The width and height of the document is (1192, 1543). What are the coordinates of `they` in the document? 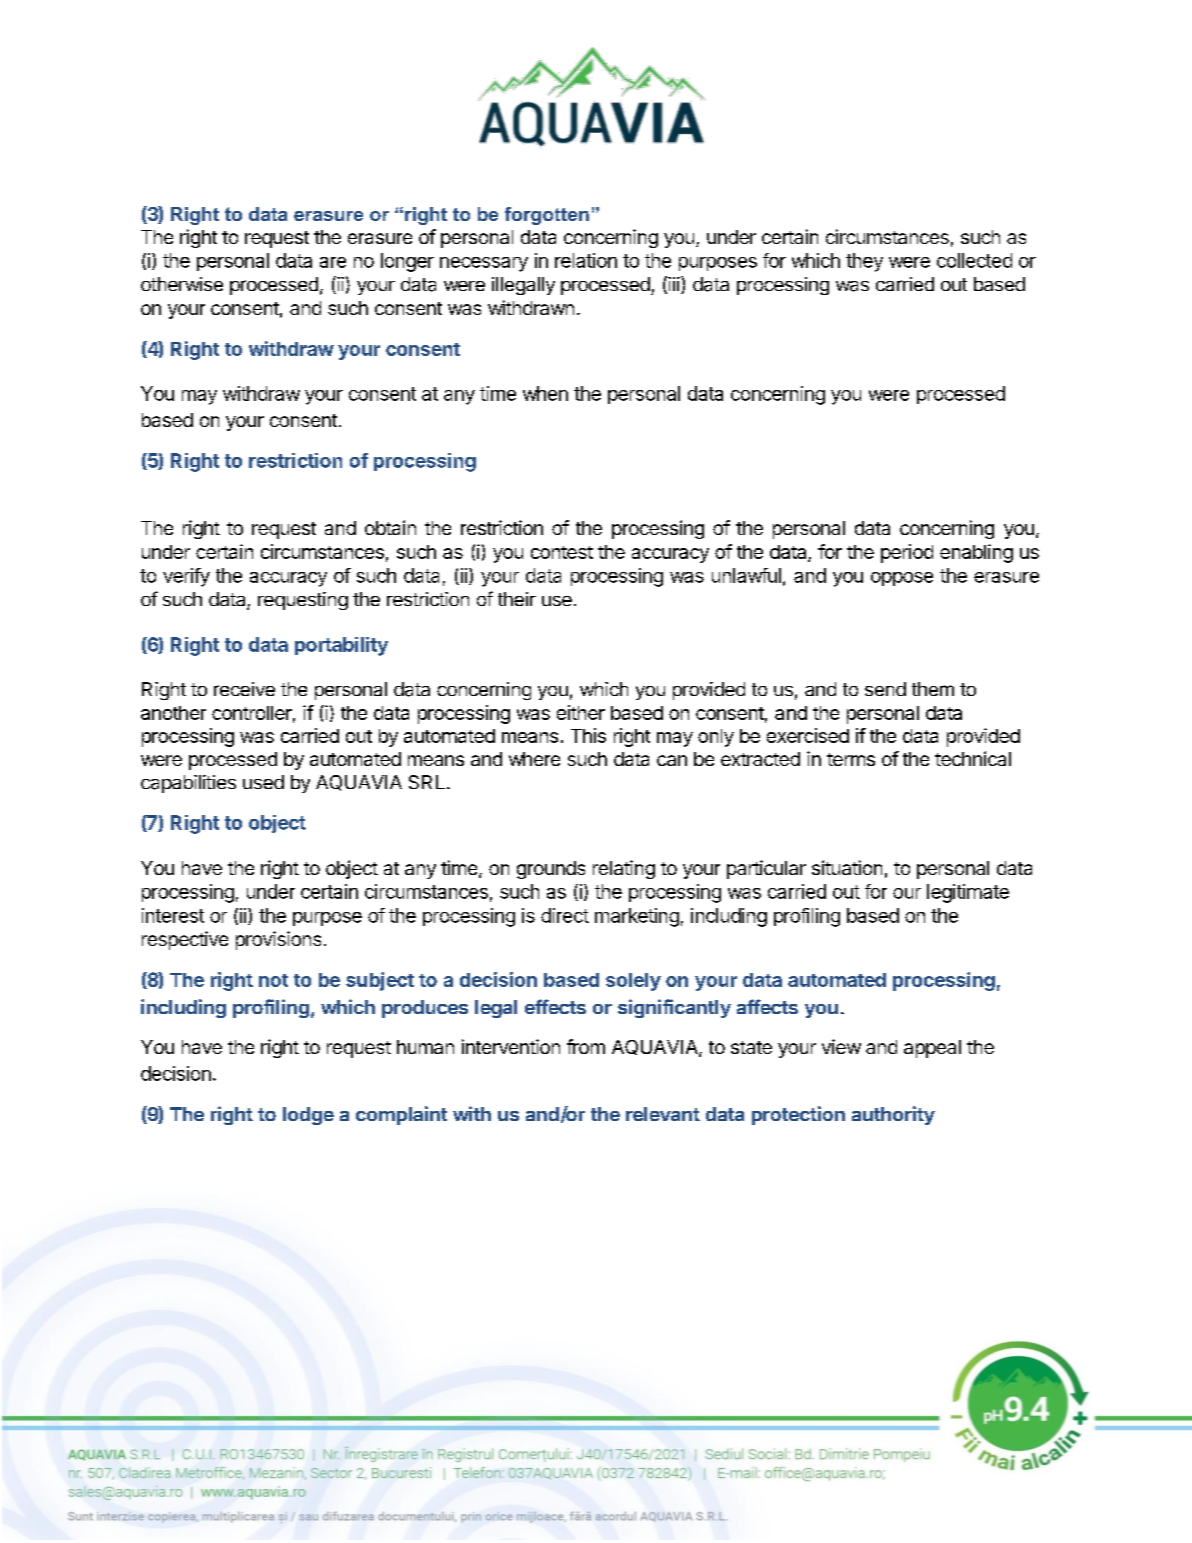 It's located at (864, 262).
